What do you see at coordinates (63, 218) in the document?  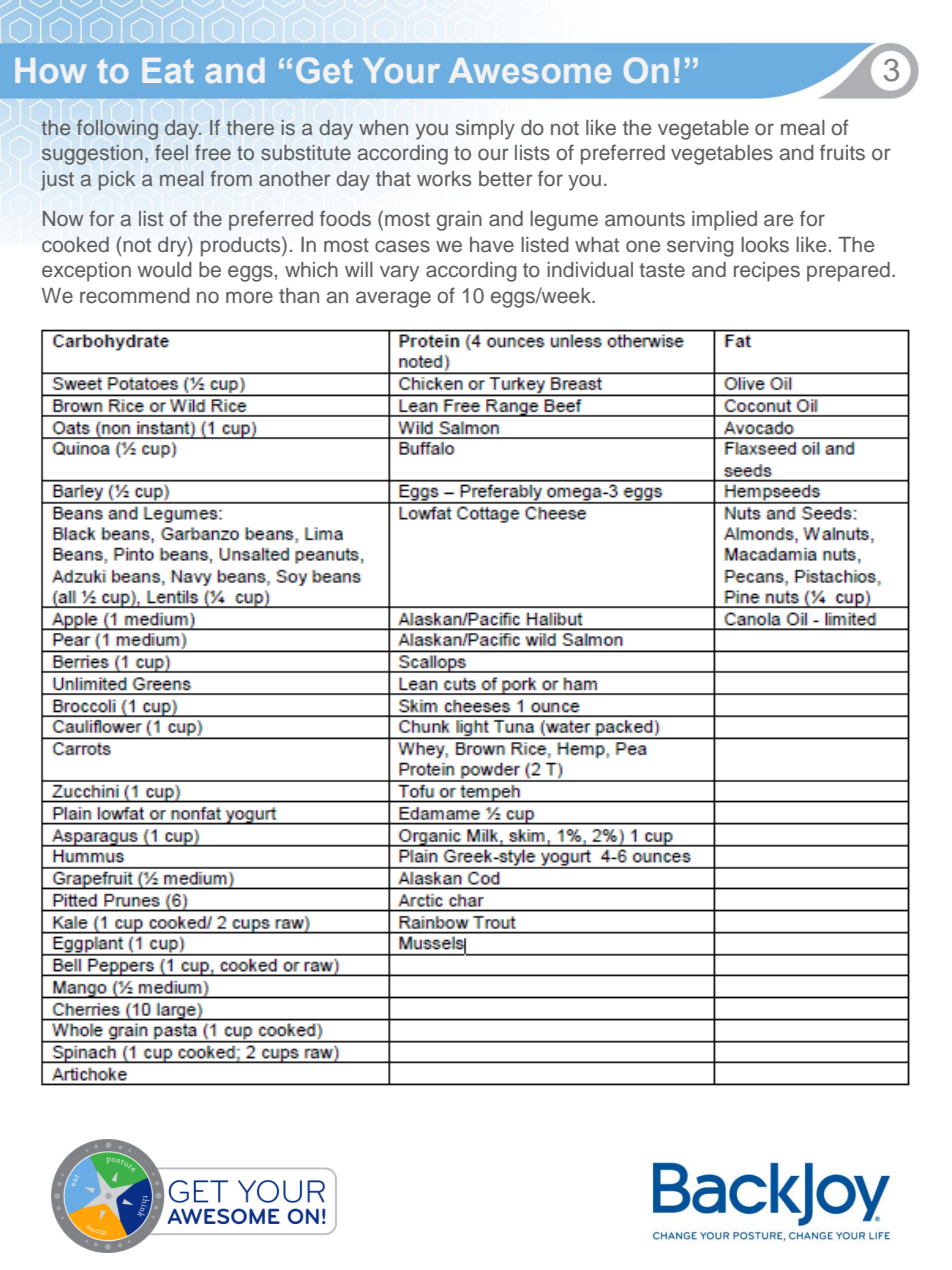 I see `Now` at bounding box center [63, 218].
